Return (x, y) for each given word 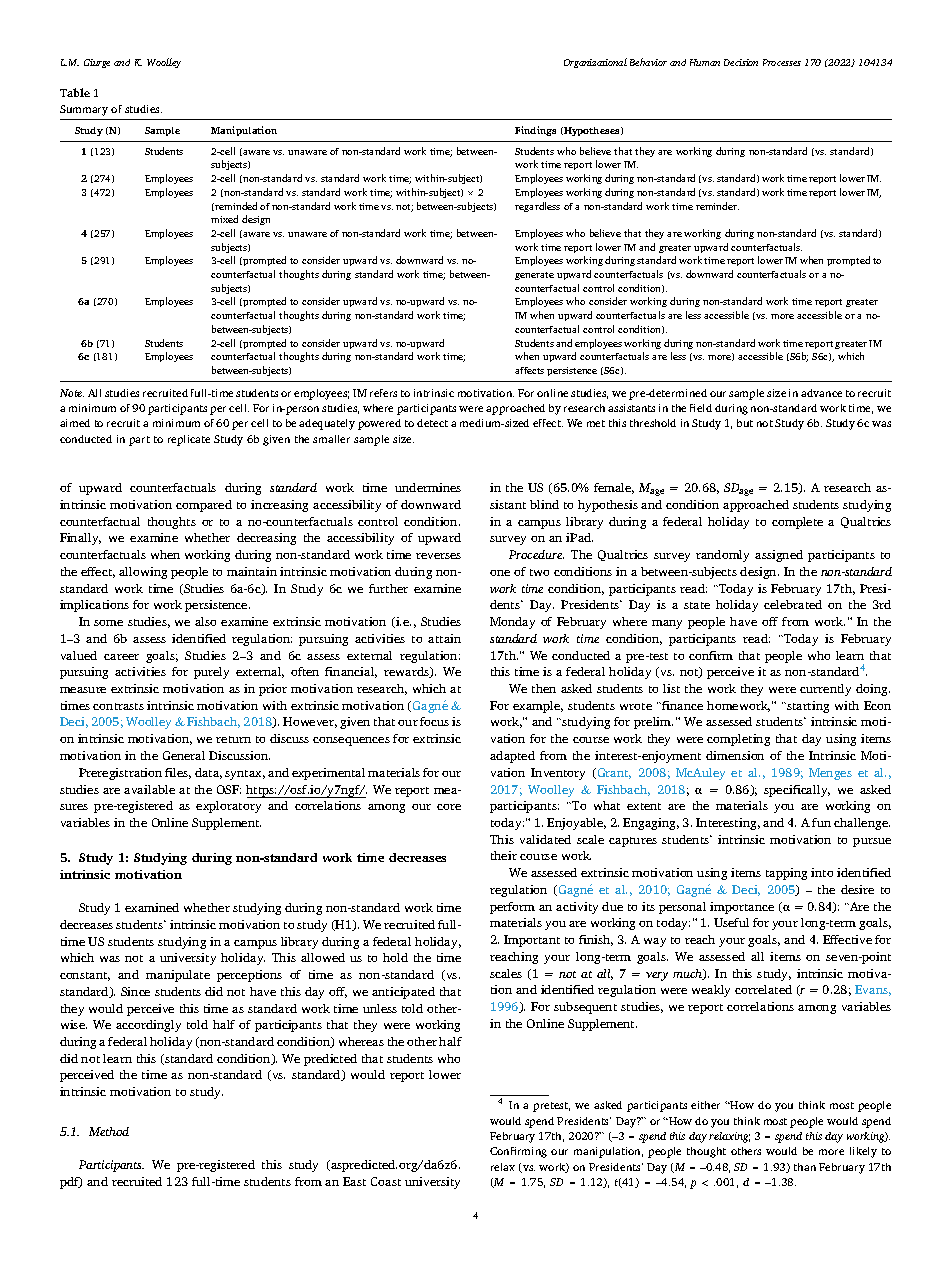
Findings (535, 131)
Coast (386, 1181)
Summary (84, 110)
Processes (782, 62)
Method (109, 1131)
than (805, 1167)
